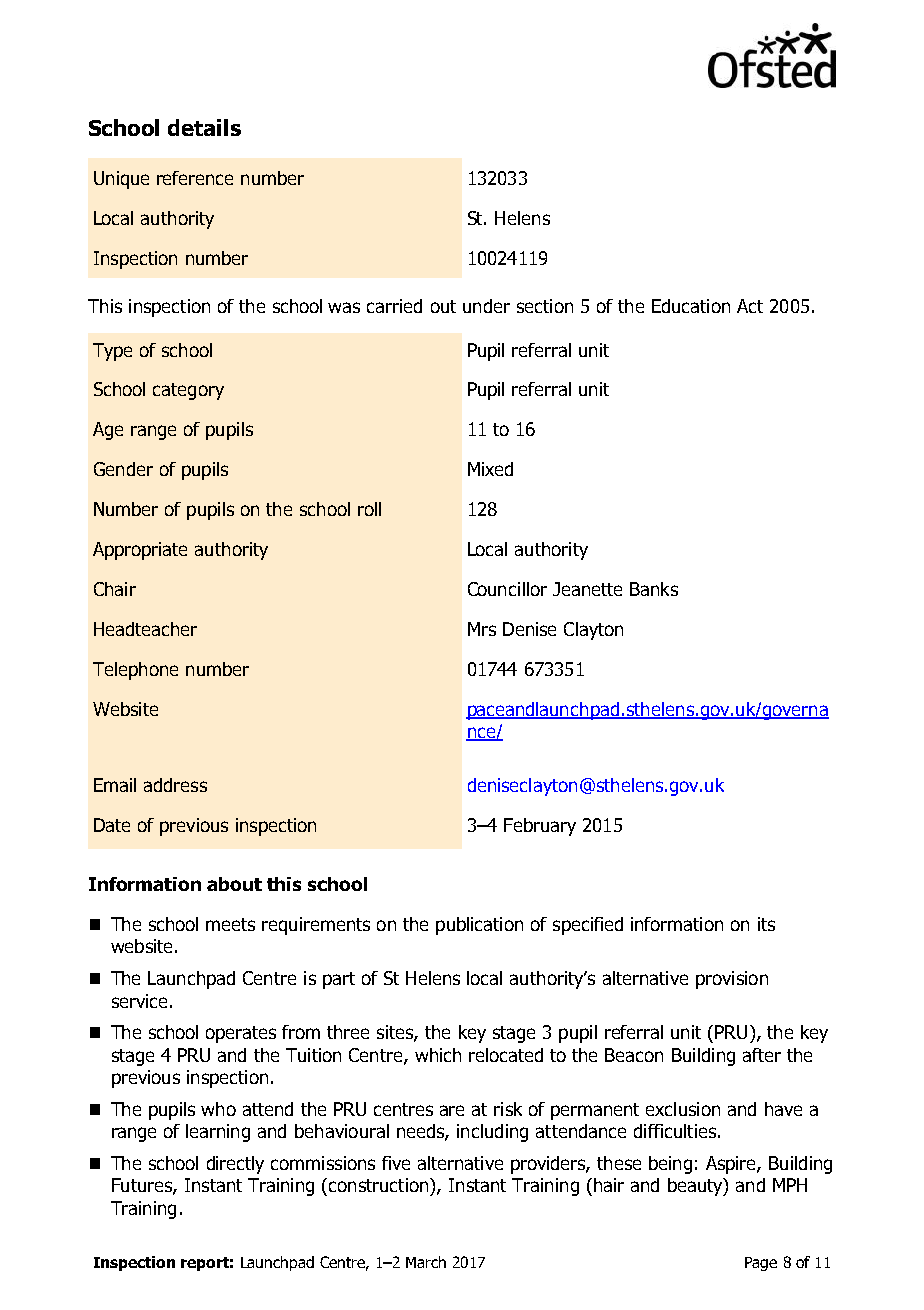  What do you see at coordinates (135, 671) in the page?
I see `Telephone` at bounding box center [135, 671].
